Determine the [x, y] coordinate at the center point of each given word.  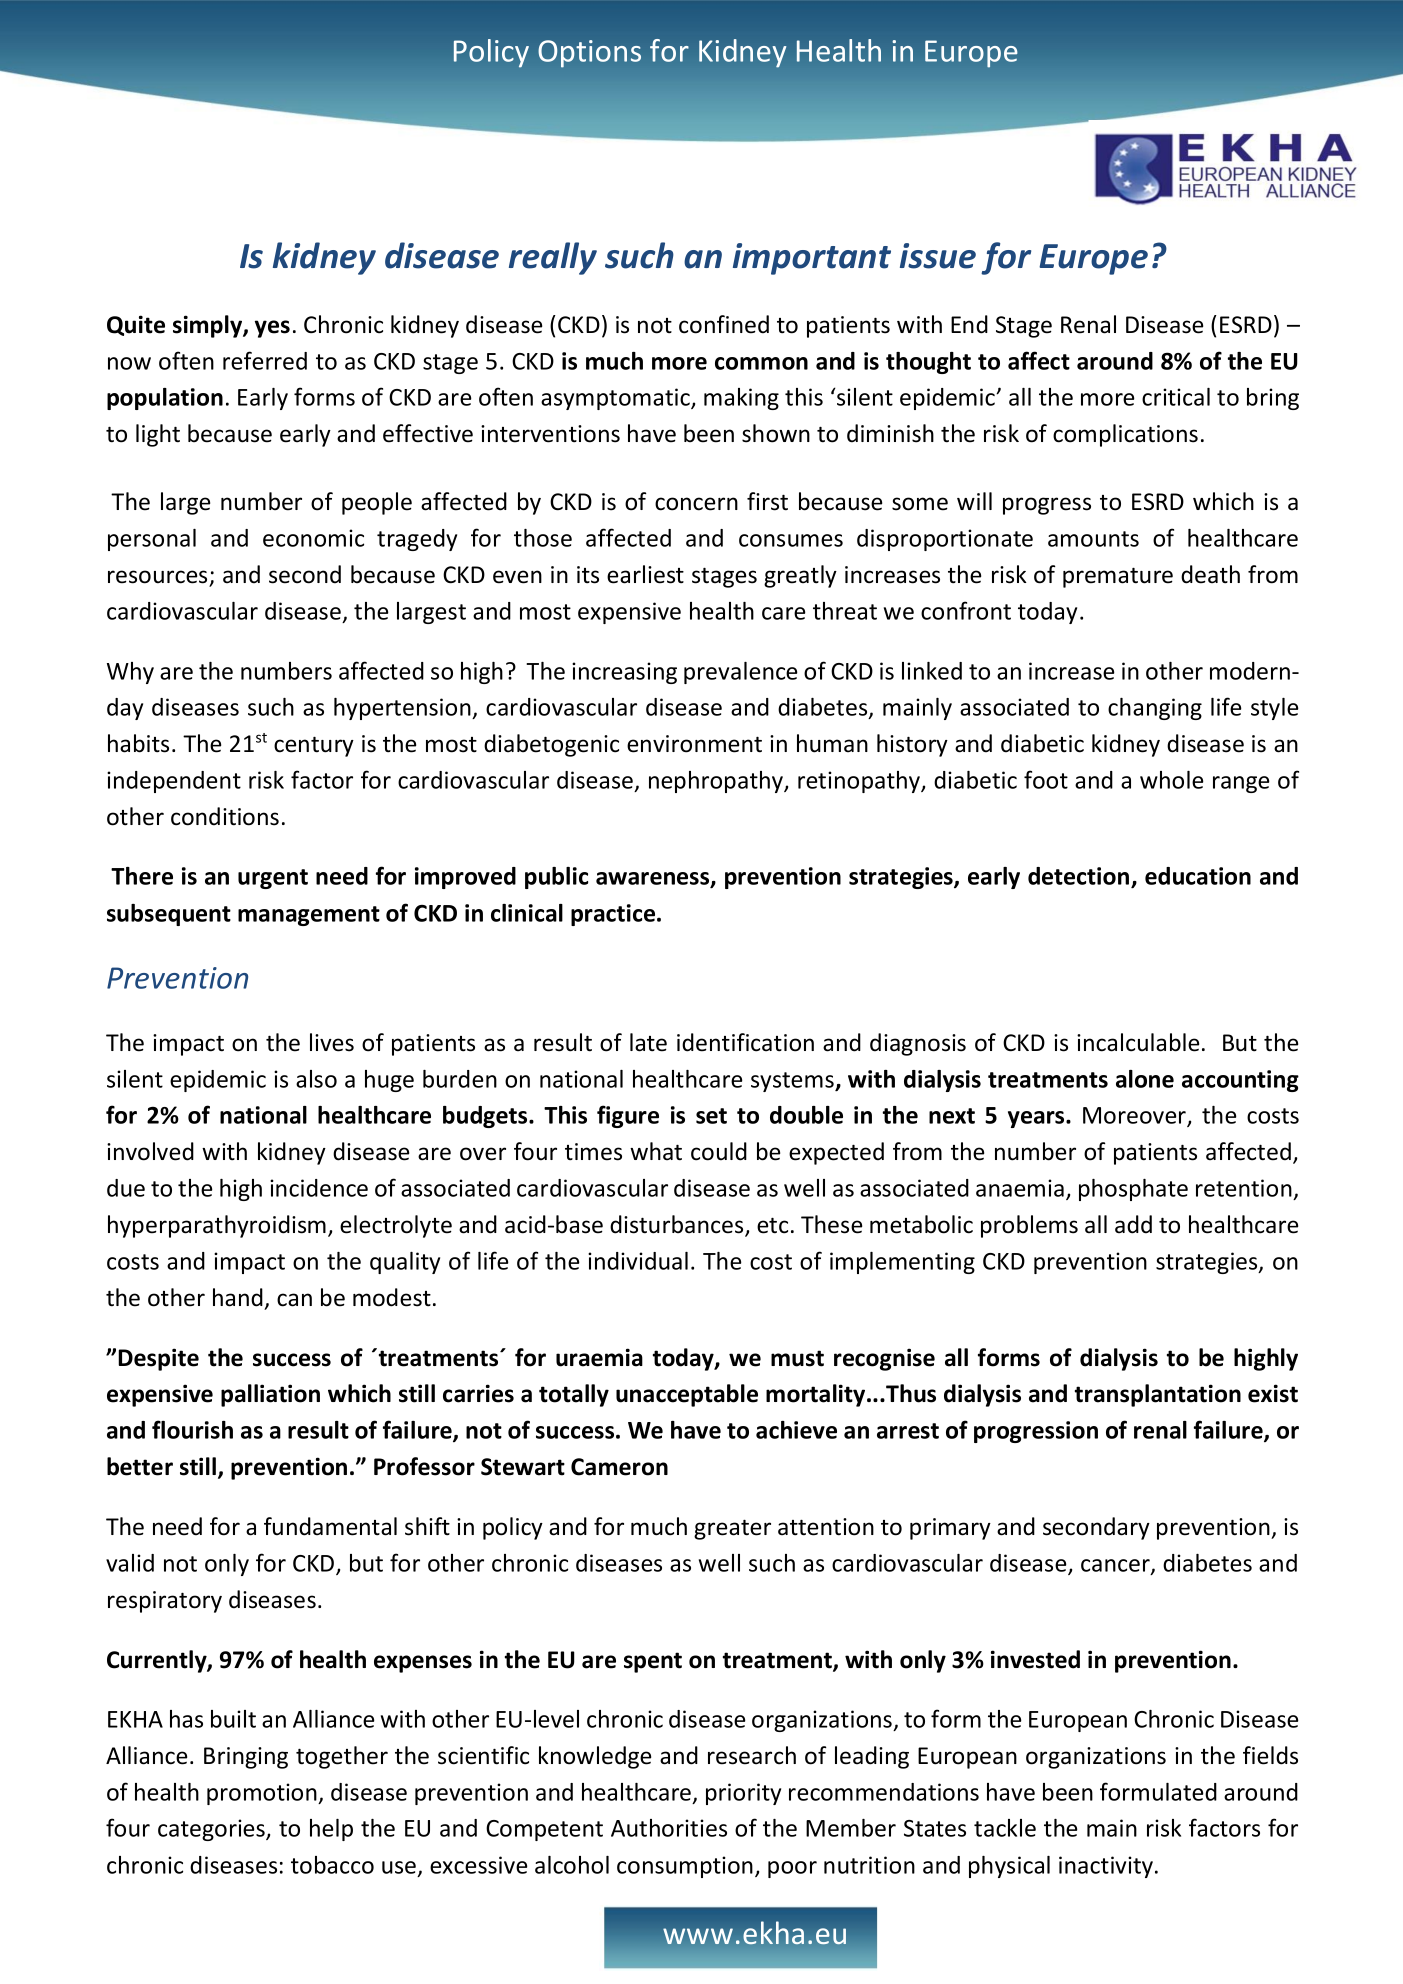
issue [938, 256]
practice [614, 915]
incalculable [1138, 1042]
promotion [263, 1794]
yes [272, 329]
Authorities [669, 1828]
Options [589, 54]
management [309, 916]
